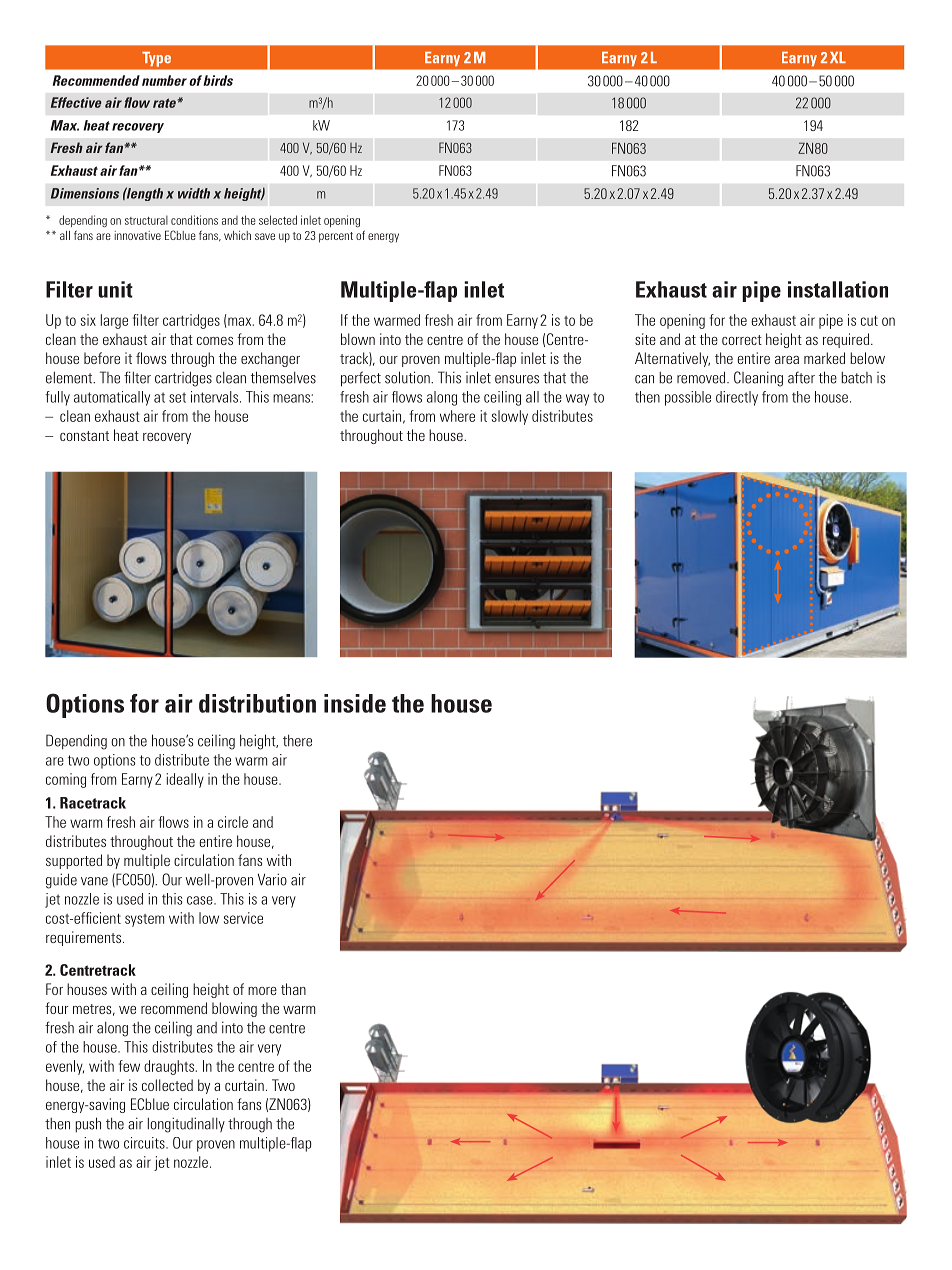 Image resolution: width=952 pixels, height=1270 pixels. I want to click on number, so click(164, 80).
